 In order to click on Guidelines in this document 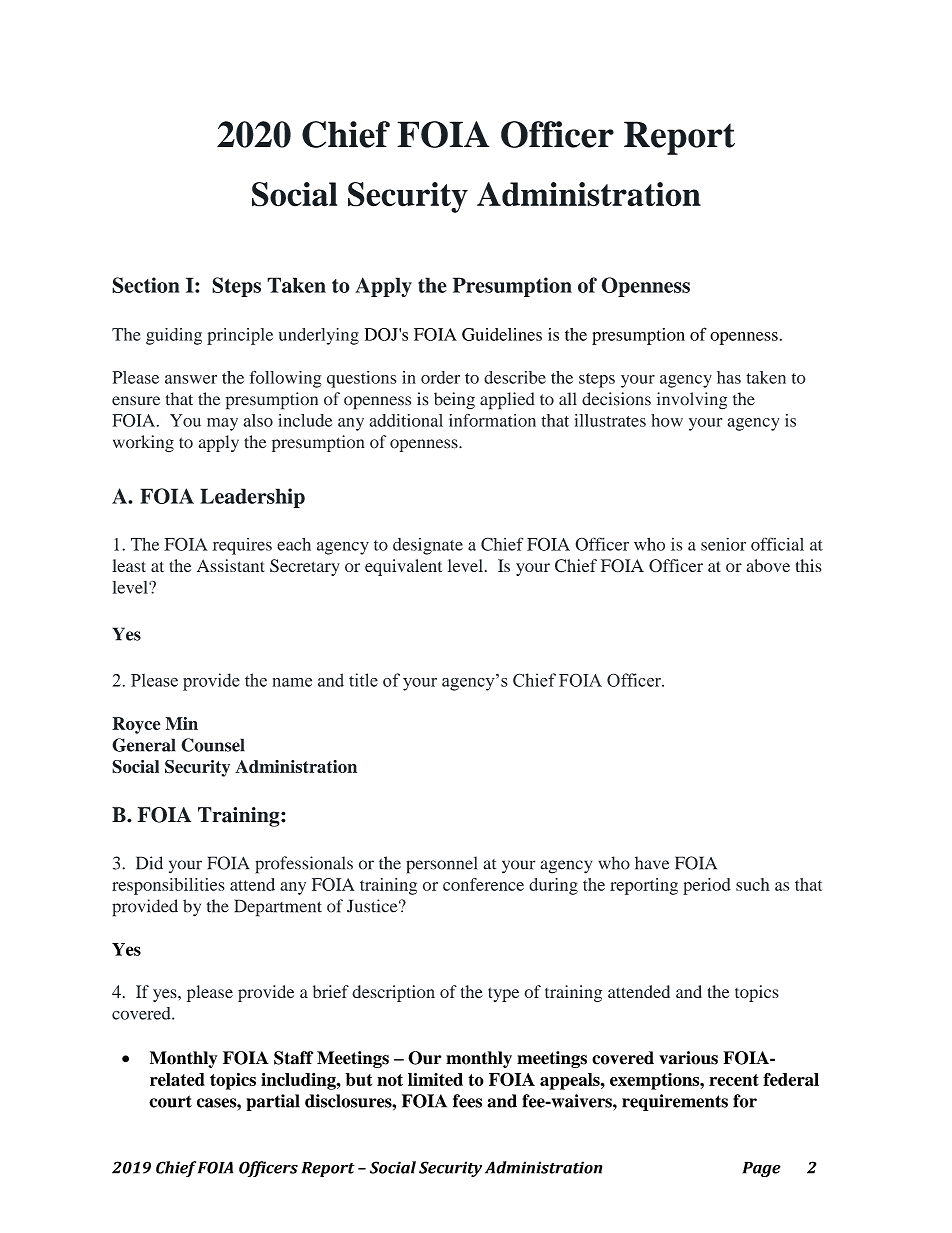, I will do `click(502, 334)`.
